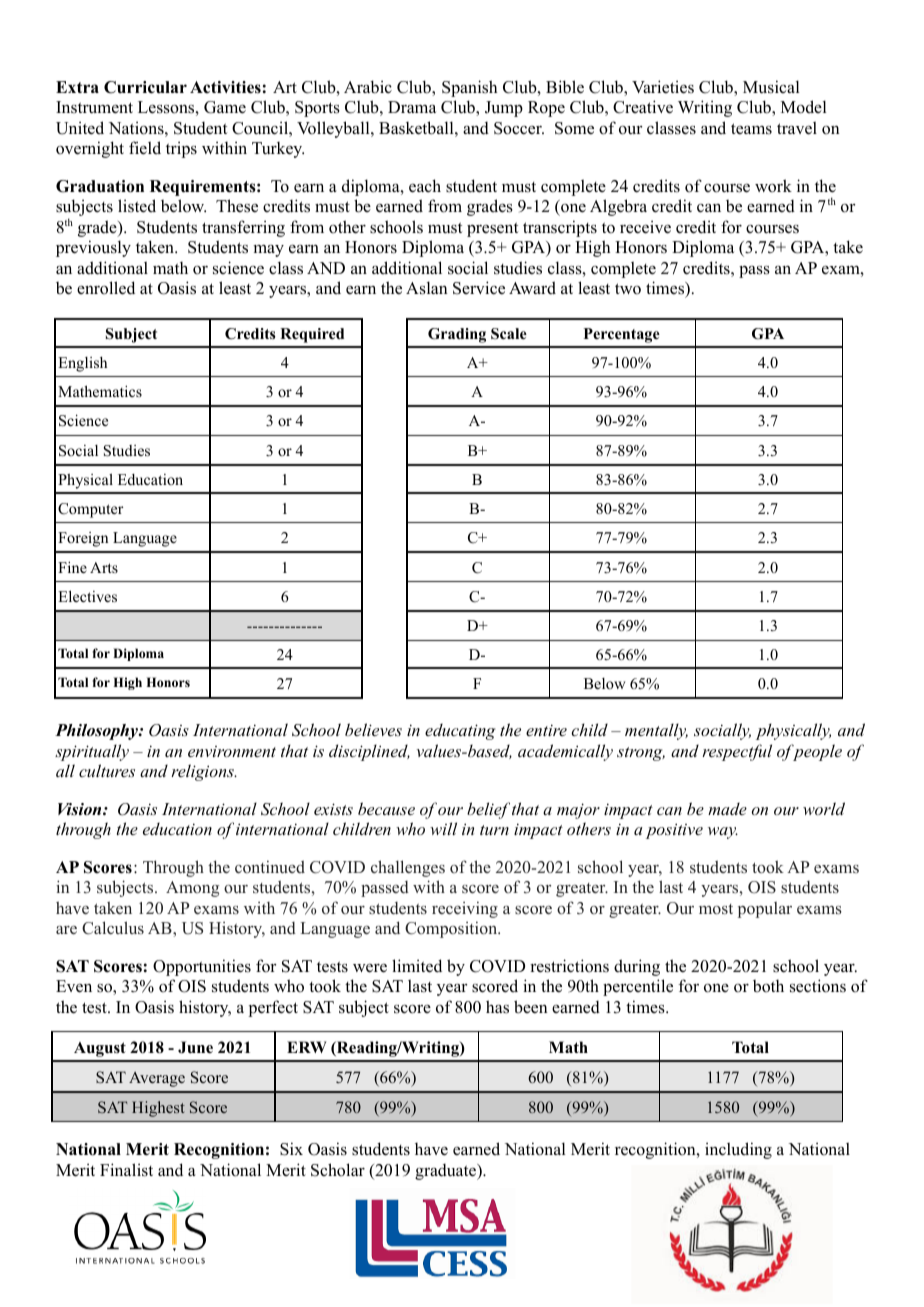  I want to click on Finalist, so click(126, 1170).
